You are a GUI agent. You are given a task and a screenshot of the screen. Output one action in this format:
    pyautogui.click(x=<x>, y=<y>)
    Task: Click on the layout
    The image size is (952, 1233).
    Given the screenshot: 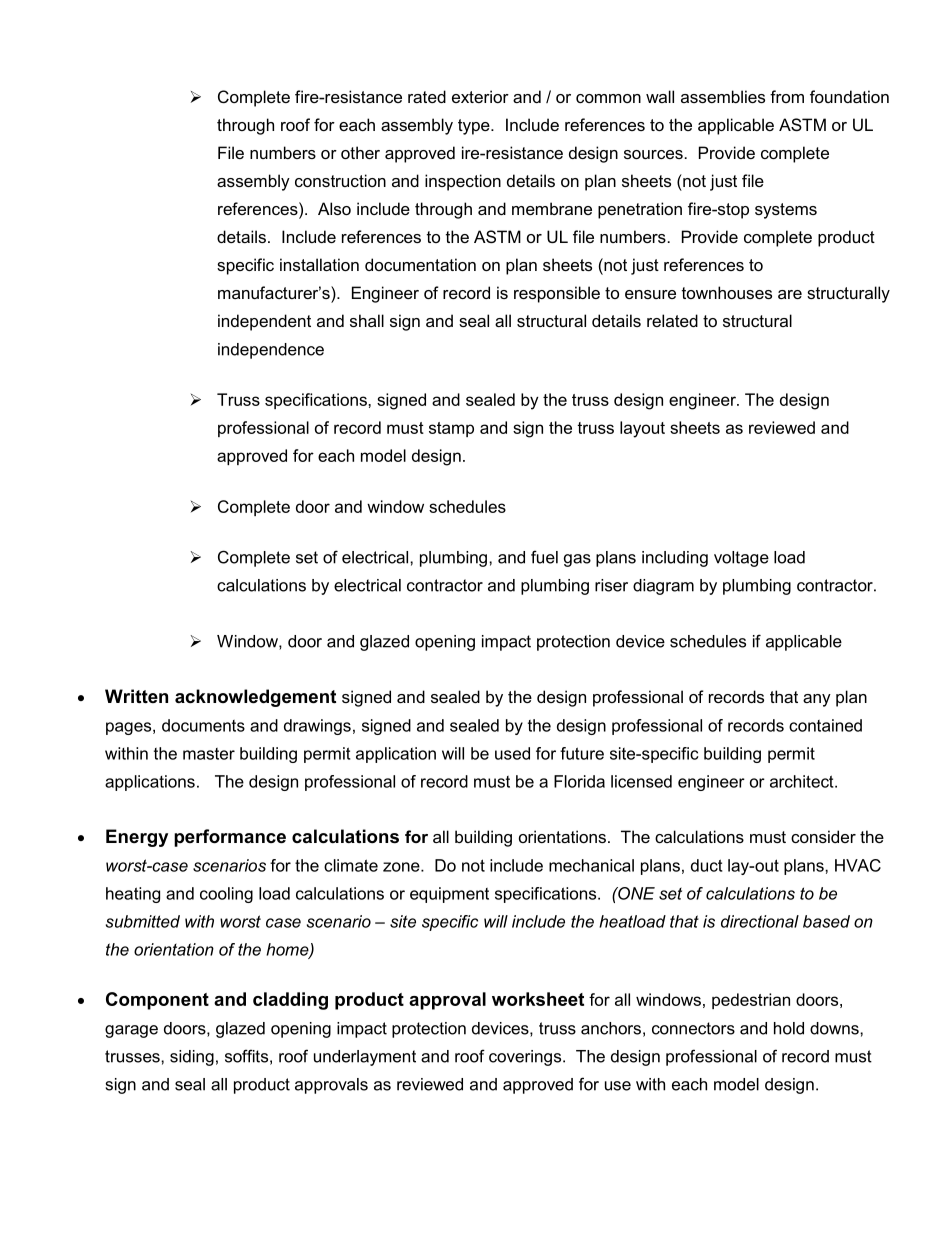 What is the action you would take?
    pyautogui.click(x=642, y=429)
